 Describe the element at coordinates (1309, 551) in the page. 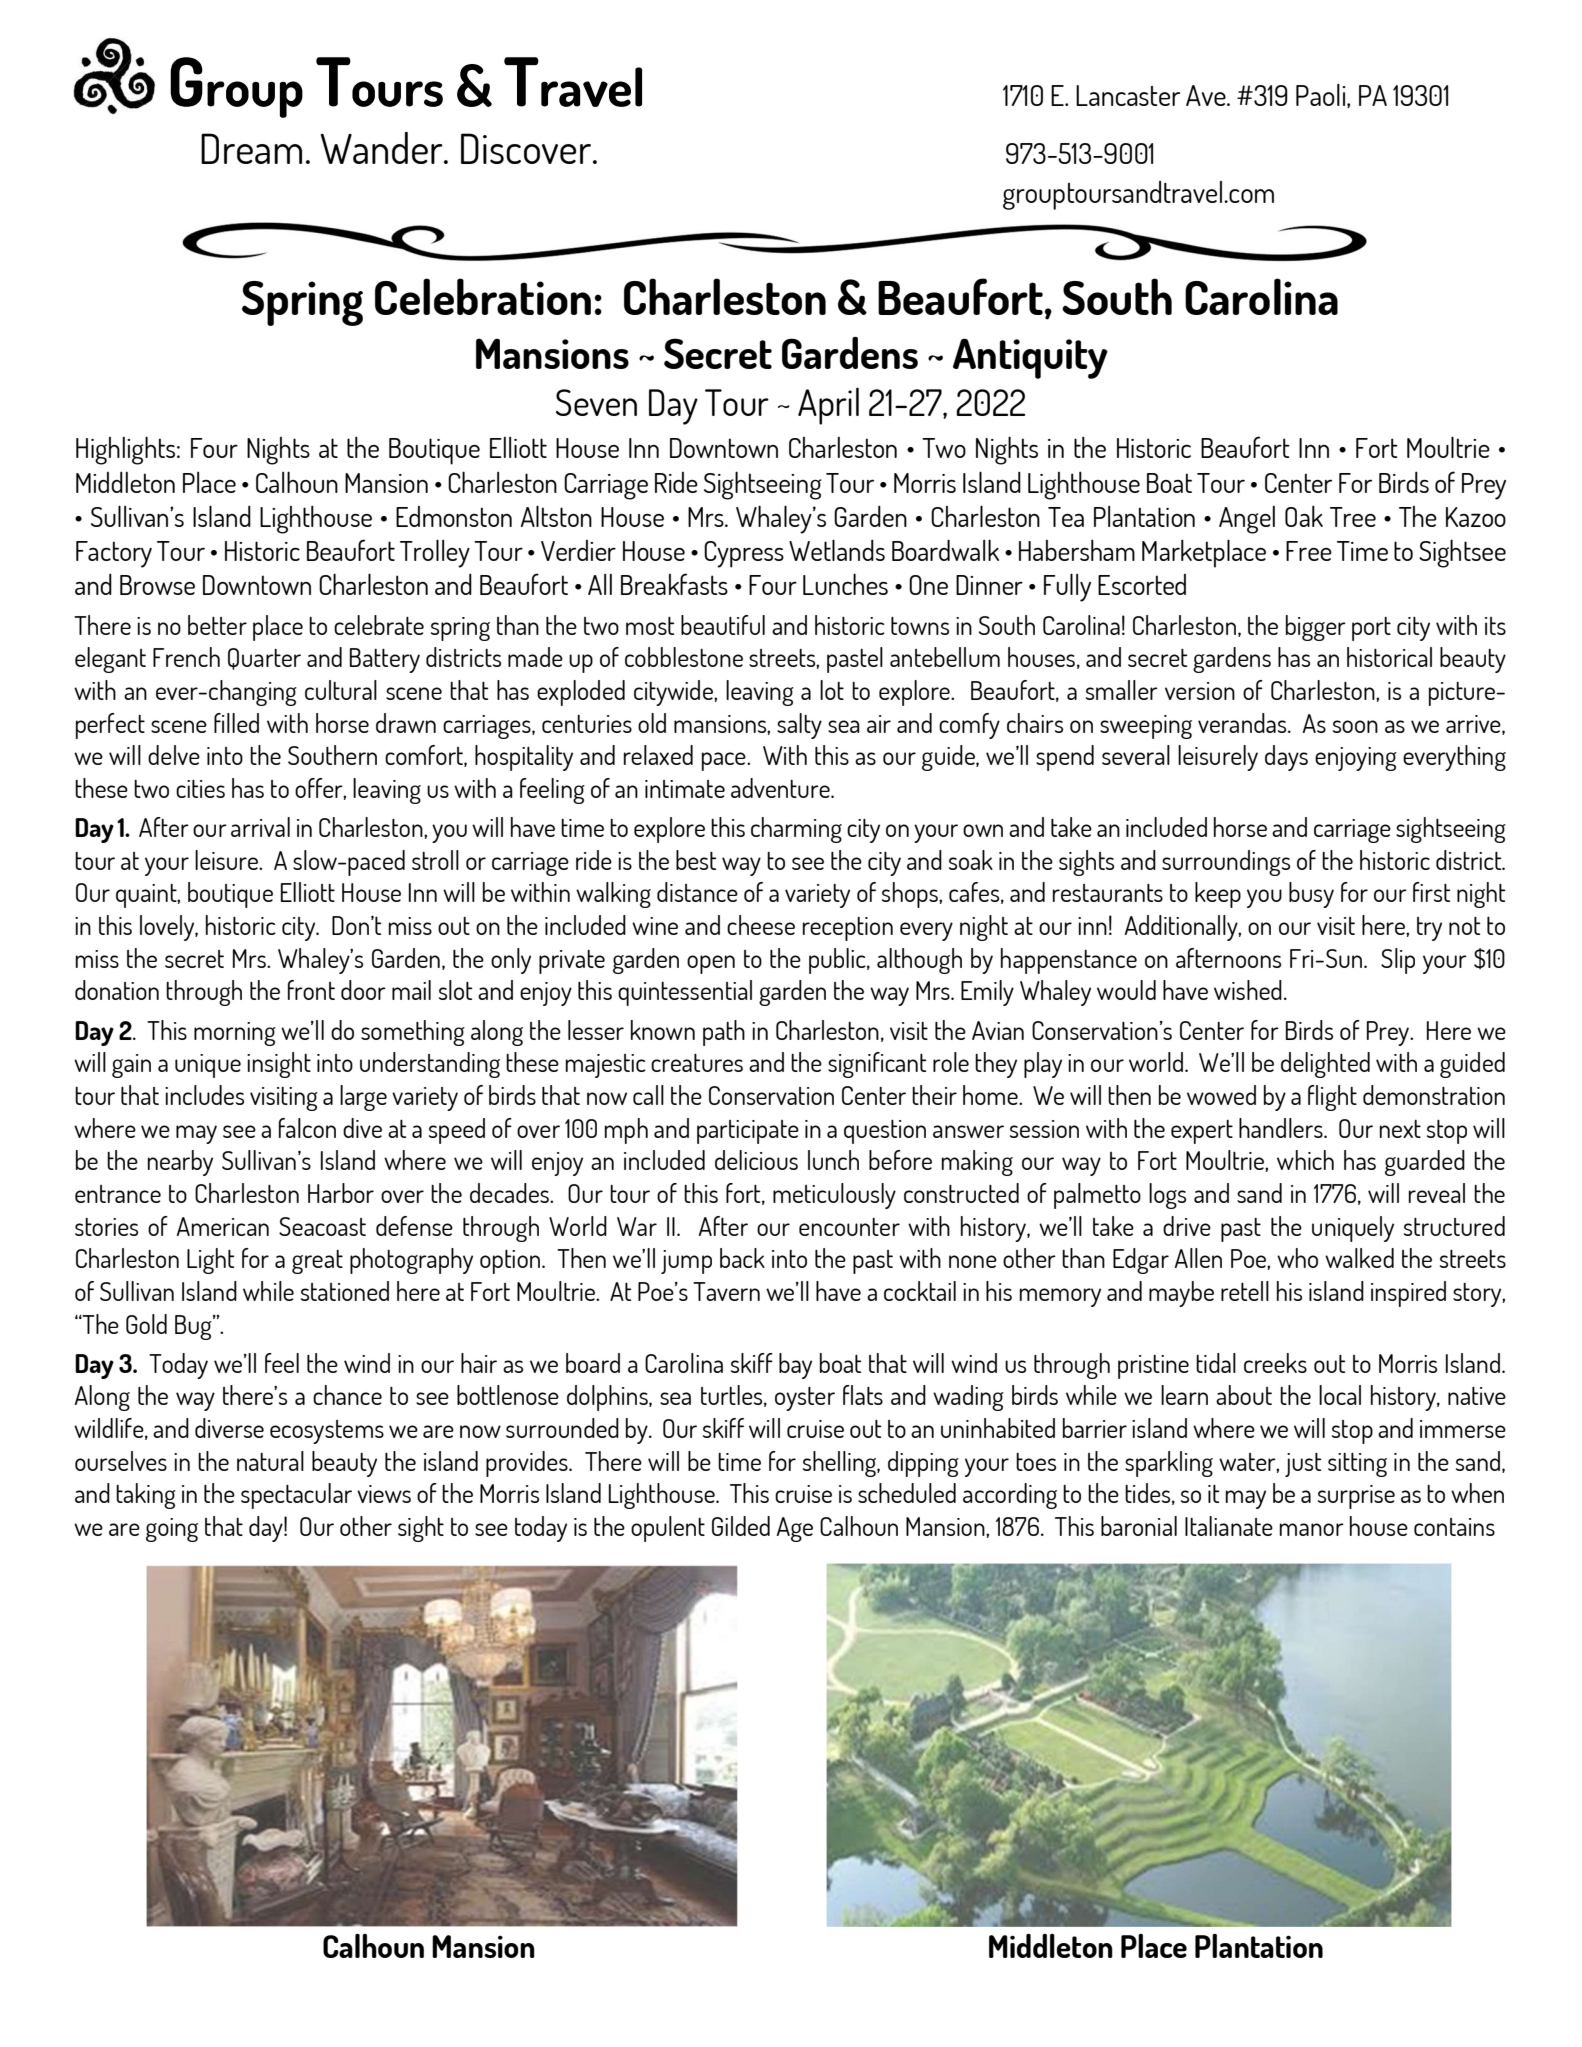

I see `Free` at that location.
